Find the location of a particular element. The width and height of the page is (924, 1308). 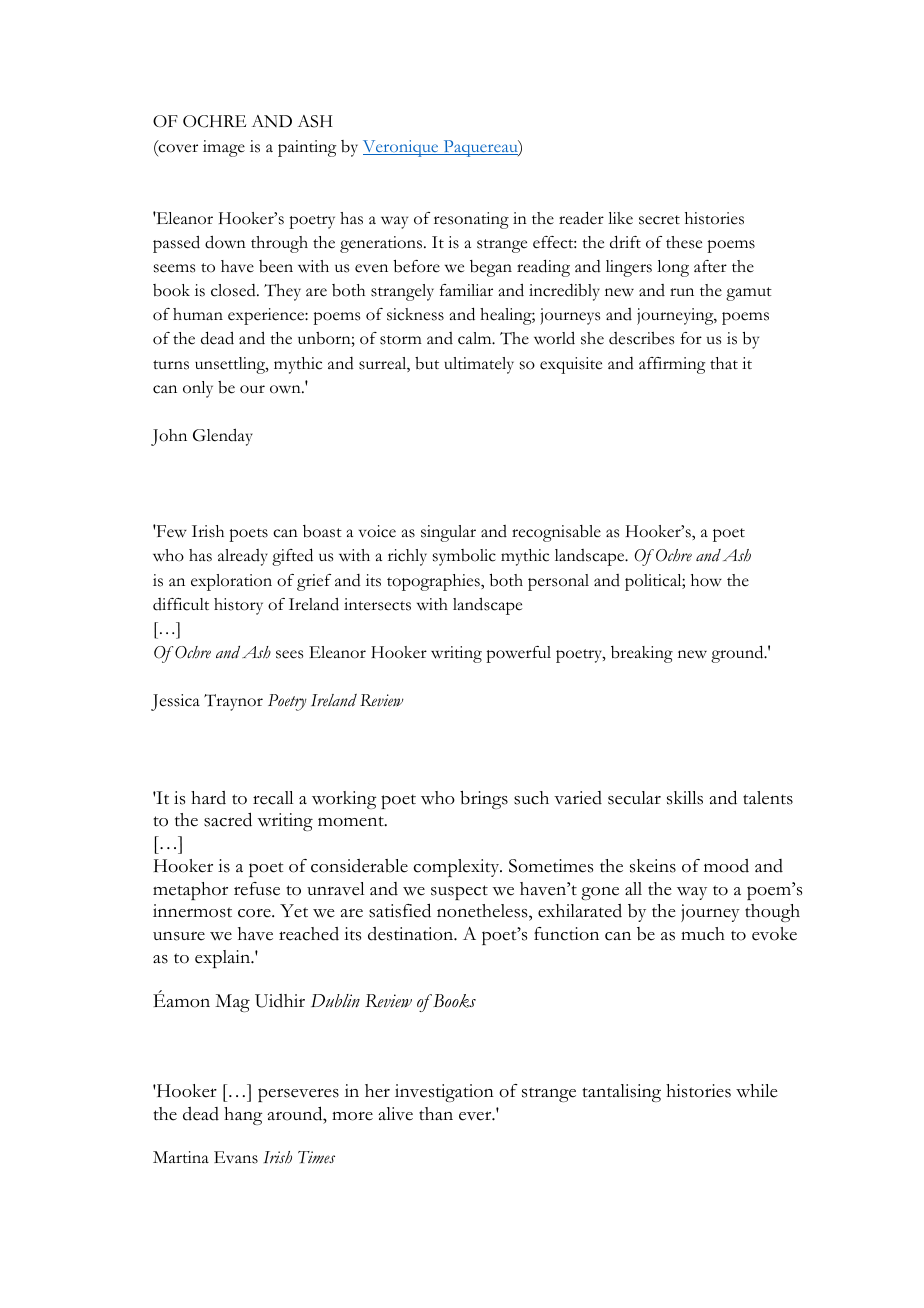

that is located at coordinates (724, 363).
